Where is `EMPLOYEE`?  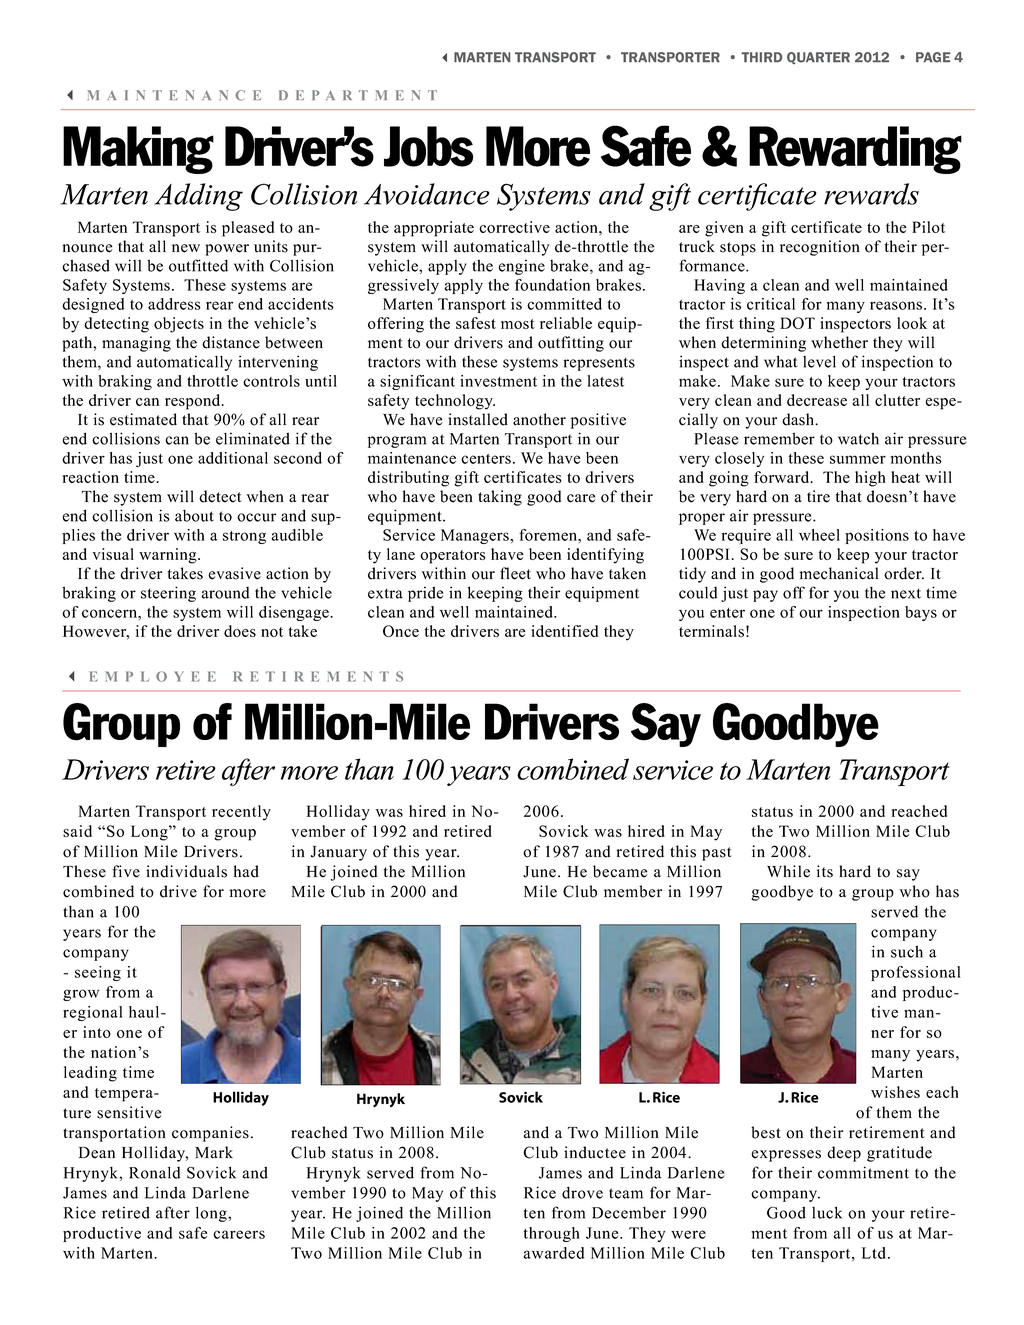 EMPLOYEE is located at coordinates (153, 676).
